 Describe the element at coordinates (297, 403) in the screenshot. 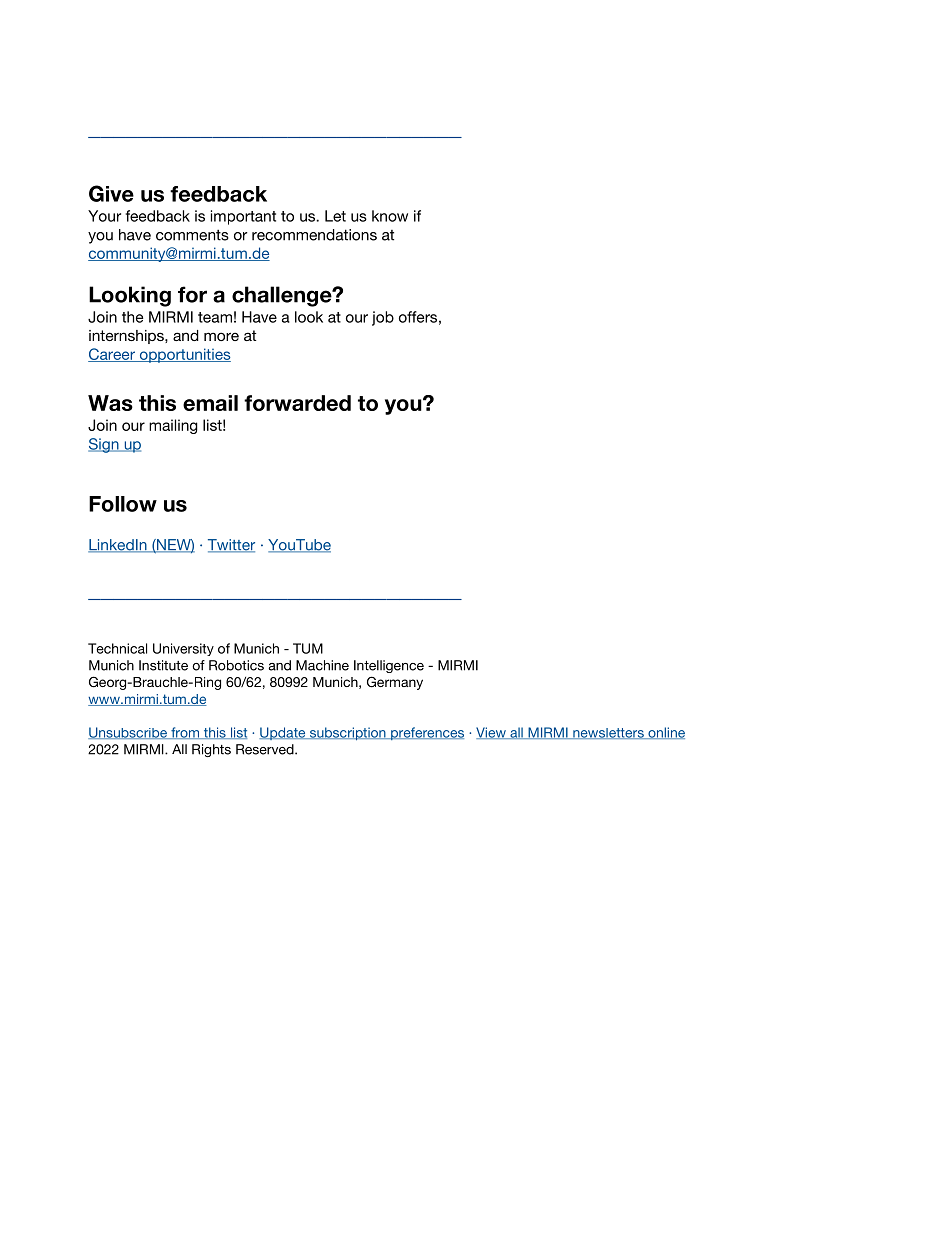

I see `forwarded` at that location.
